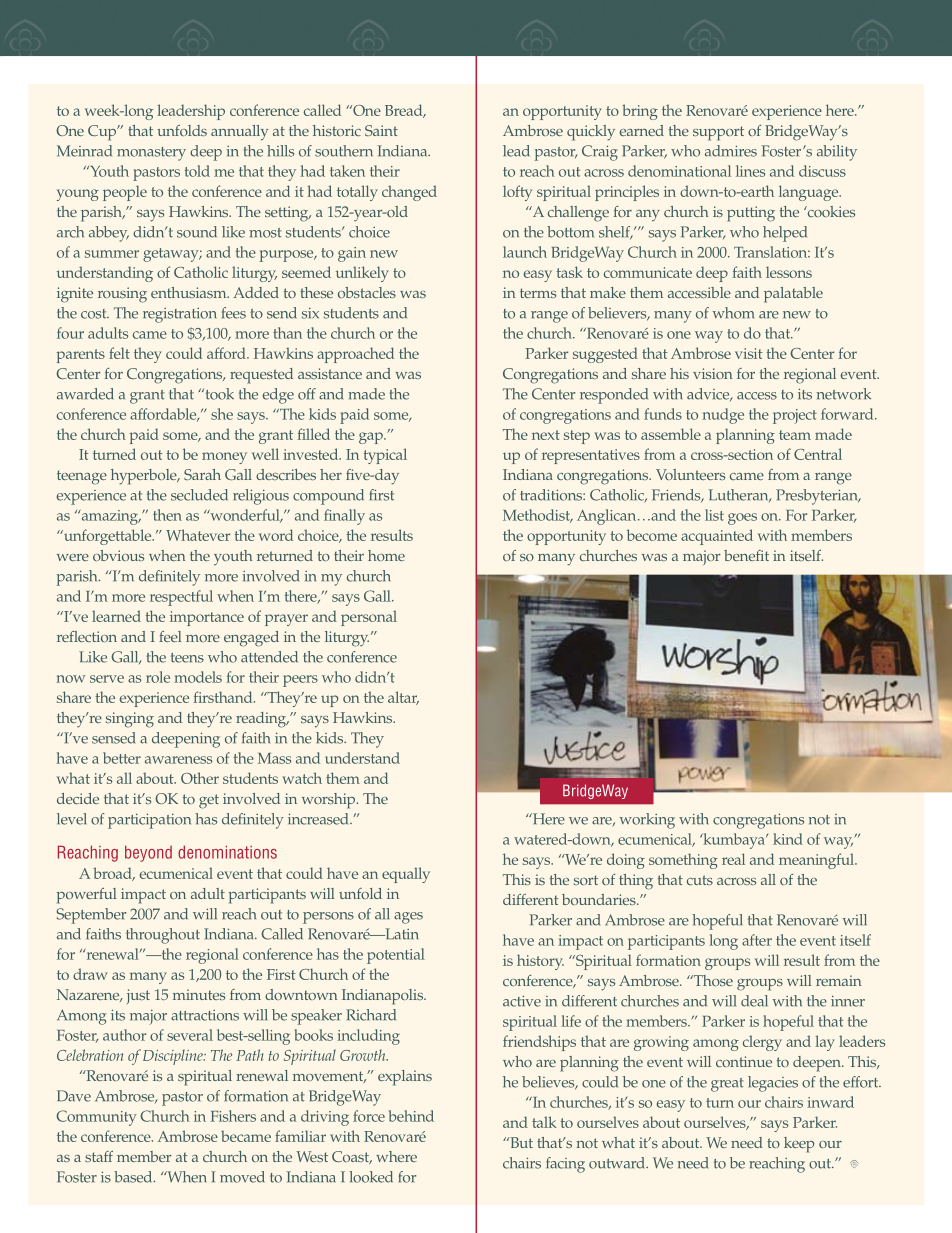  What do you see at coordinates (731, 151) in the image?
I see `admires` at bounding box center [731, 151].
